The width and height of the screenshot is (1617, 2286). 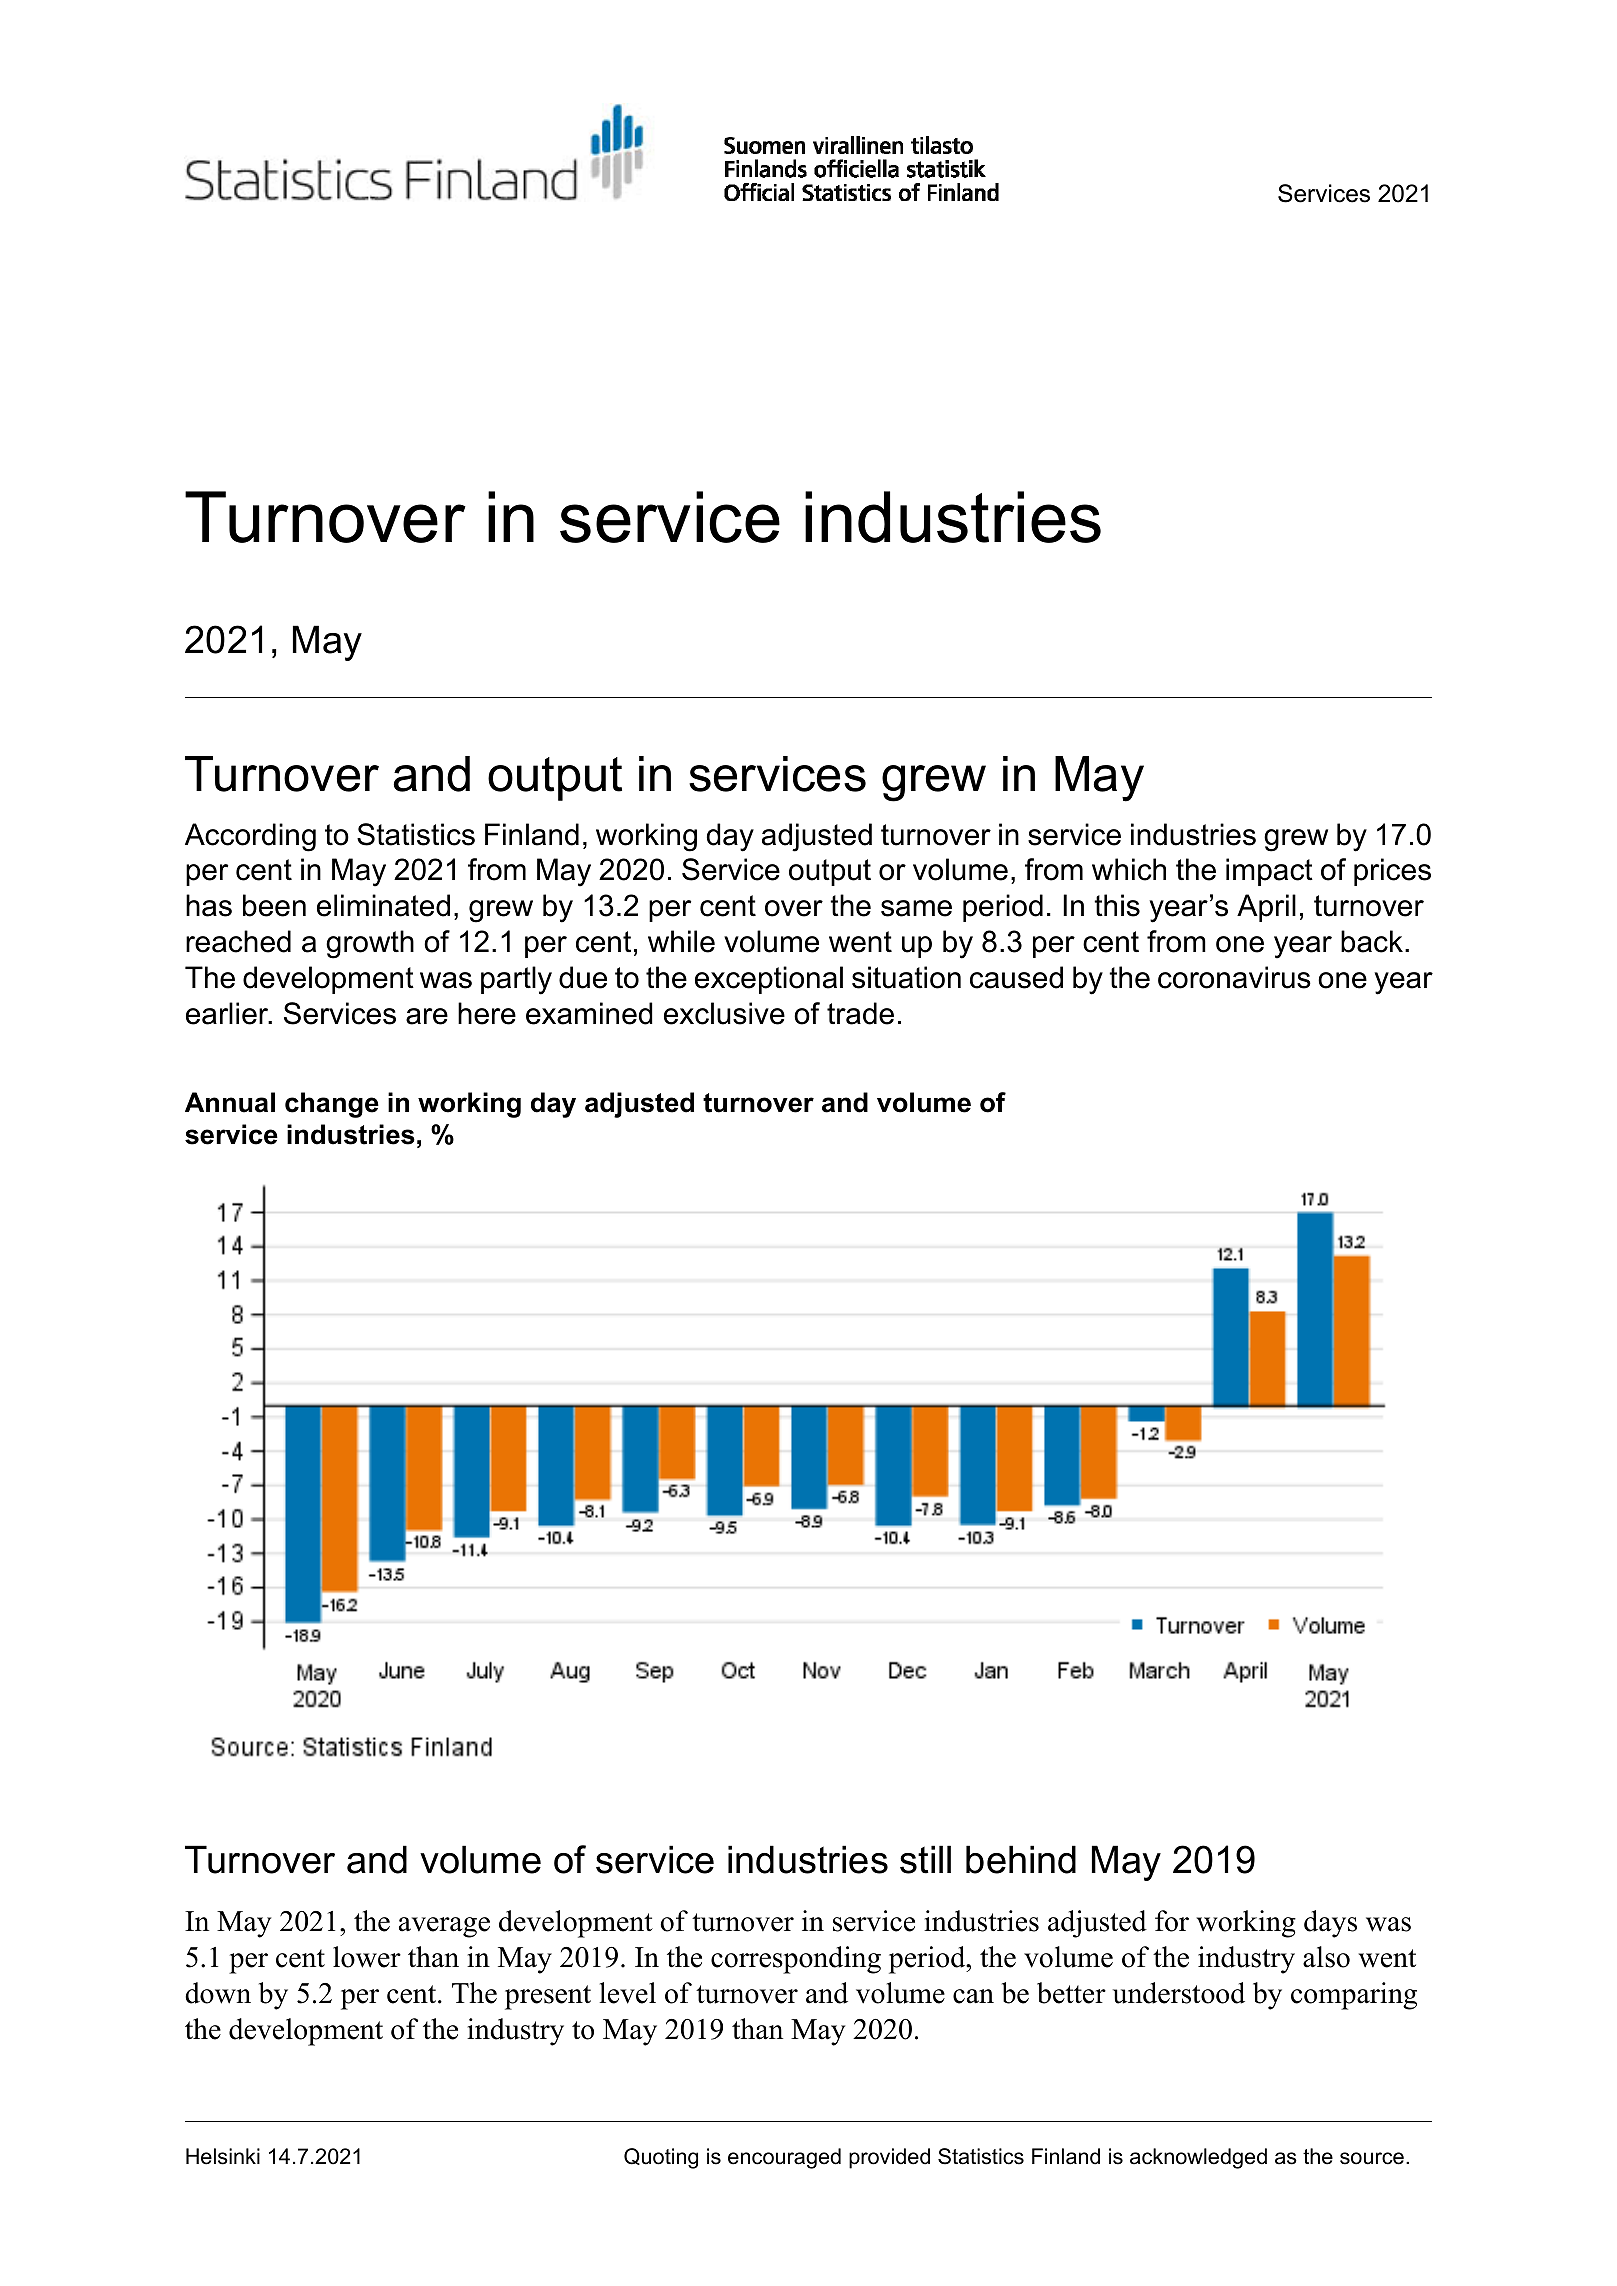 What do you see at coordinates (1269, 872) in the screenshot?
I see `impact` at bounding box center [1269, 872].
